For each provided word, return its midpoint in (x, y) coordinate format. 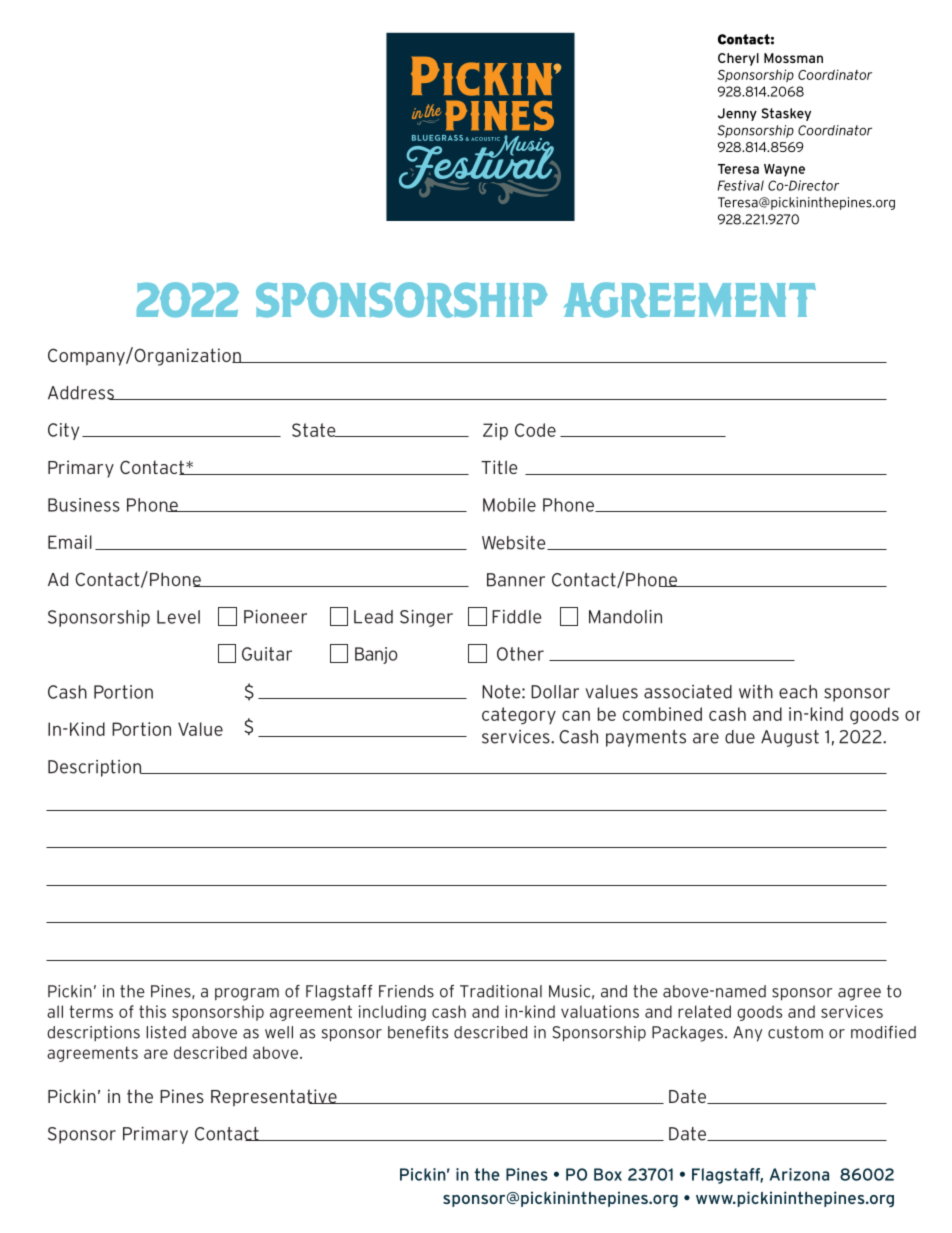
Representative (275, 1098)
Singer (426, 618)
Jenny (737, 114)
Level (178, 617)
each (798, 692)
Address (82, 393)
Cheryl (738, 59)
